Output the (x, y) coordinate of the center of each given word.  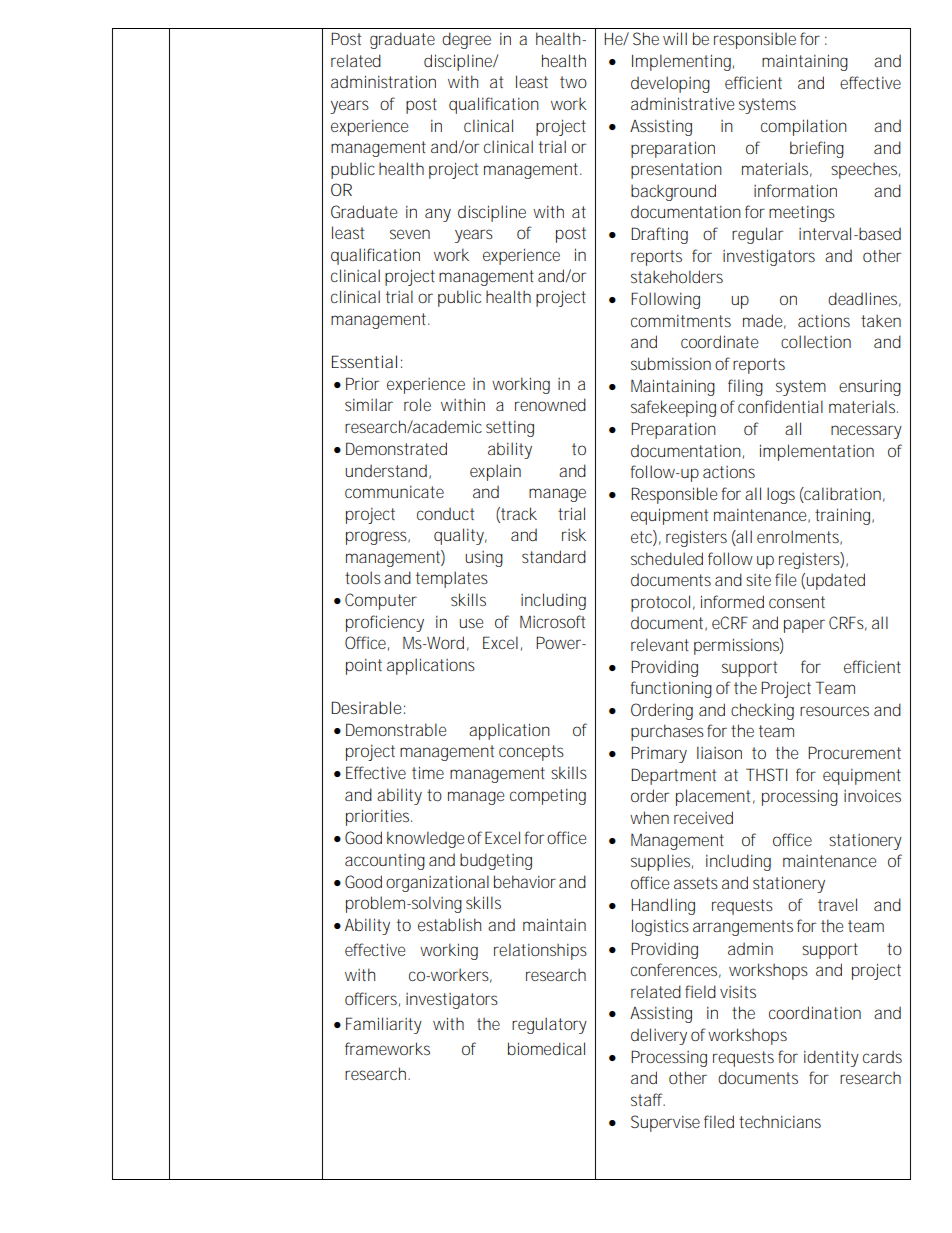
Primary (659, 754)
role (417, 404)
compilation (804, 127)
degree (466, 40)
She (646, 38)
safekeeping (676, 408)
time (428, 772)
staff (648, 1099)
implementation (817, 452)
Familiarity (384, 1025)
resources (834, 711)
